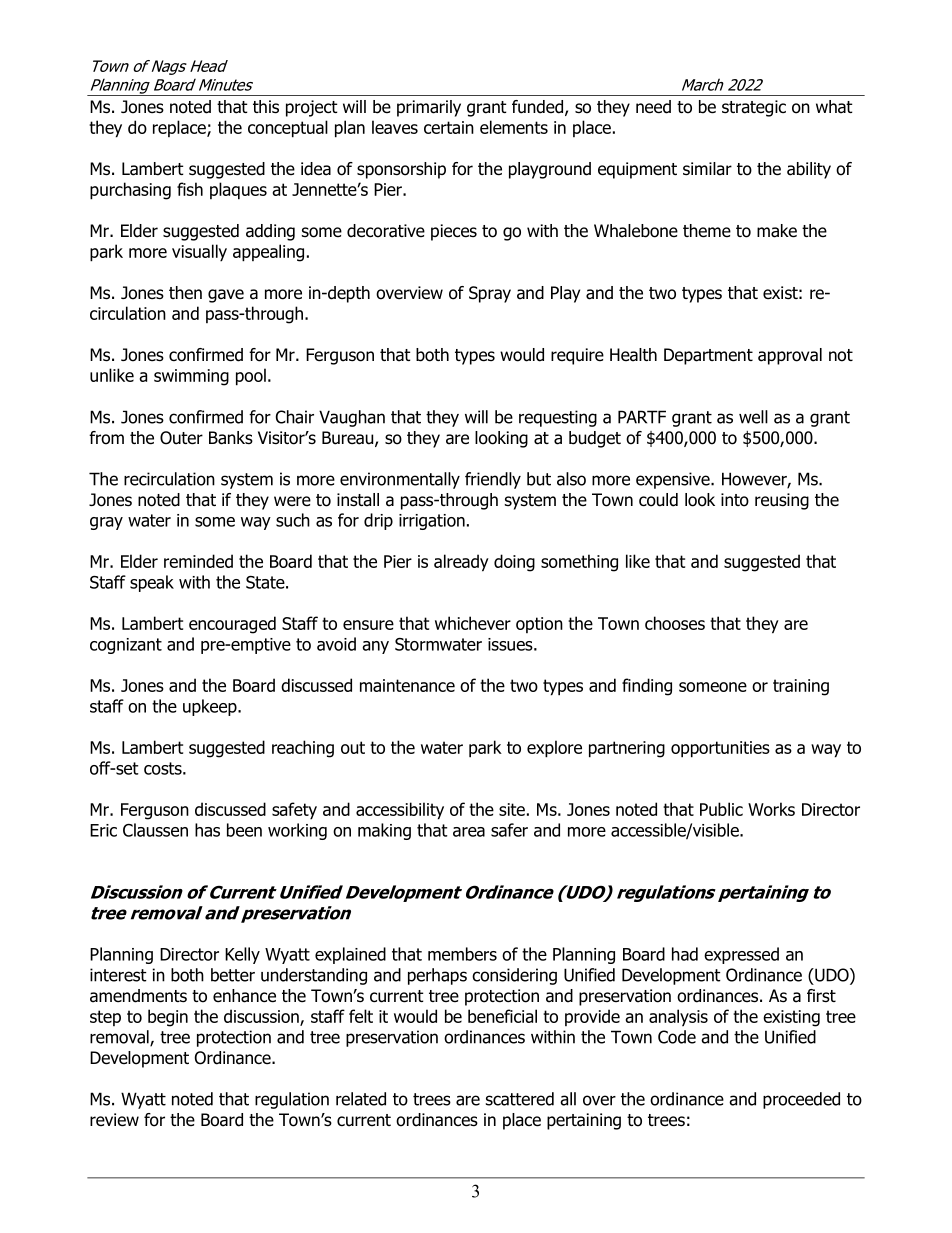 The height and width of the document is (1233, 952). I want to click on scattered, so click(520, 1099).
